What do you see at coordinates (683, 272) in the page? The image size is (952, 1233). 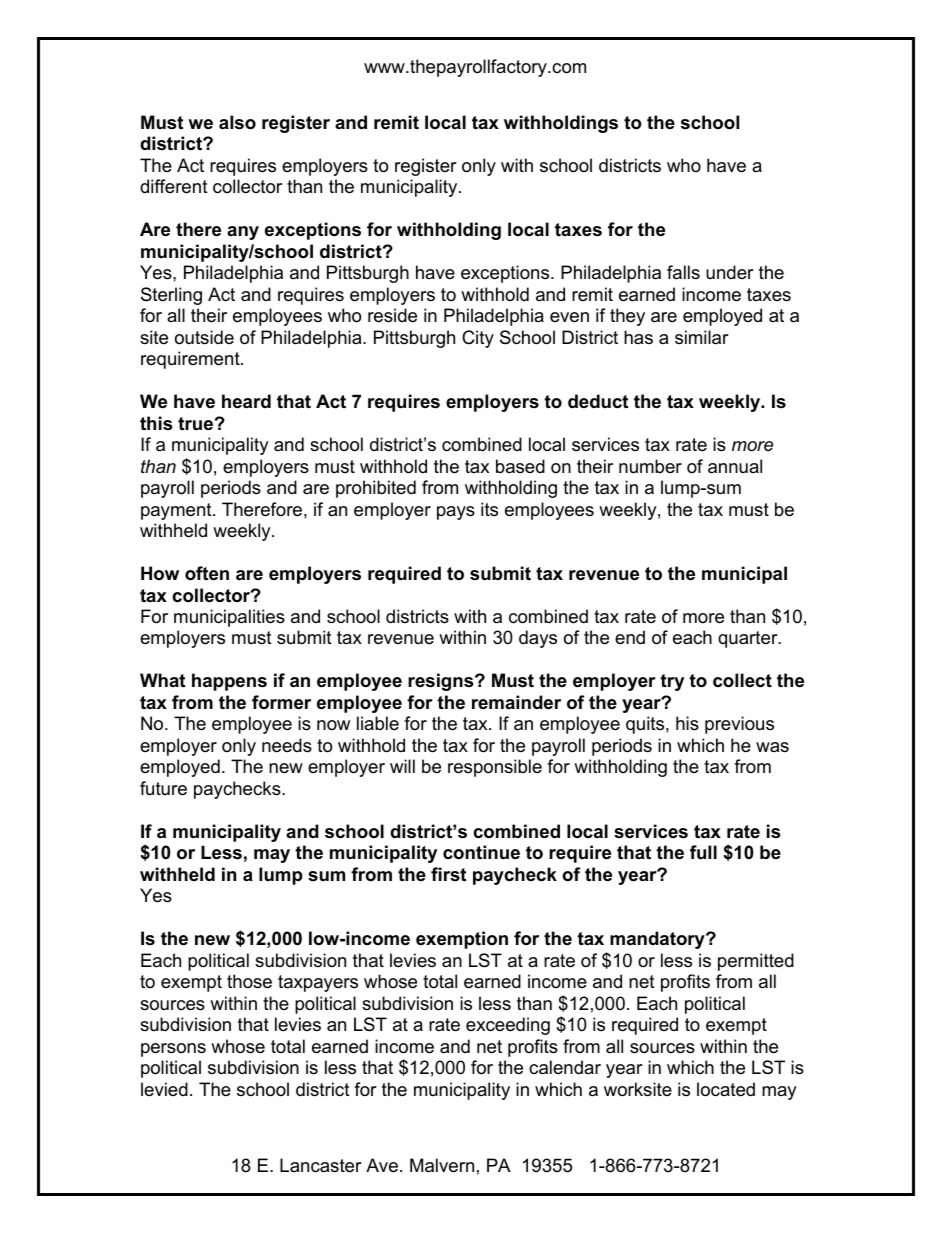 I see `falls` at bounding box center [683, 272].
